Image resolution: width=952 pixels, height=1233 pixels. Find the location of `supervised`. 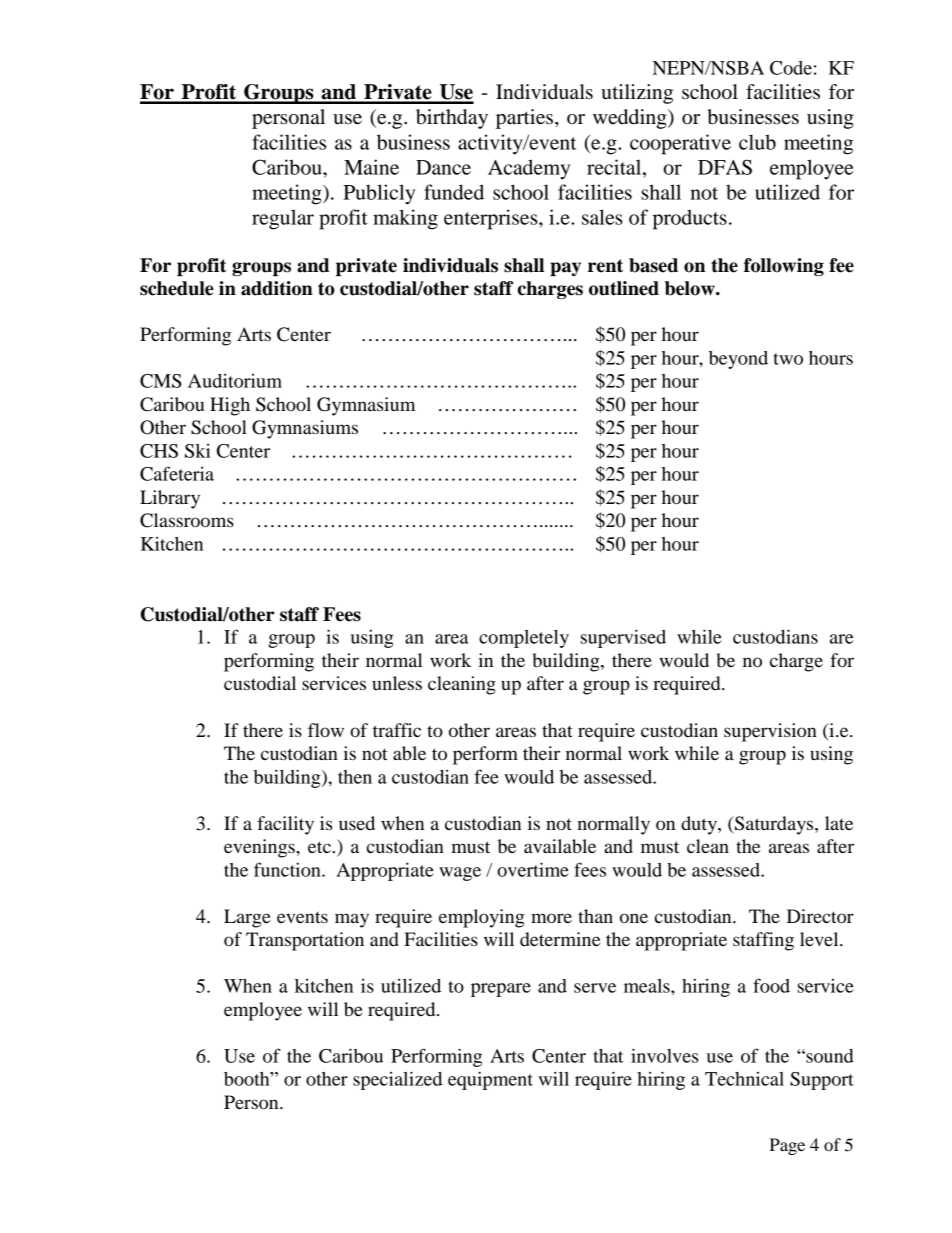

supervised is located at coordinates (623, 638).
